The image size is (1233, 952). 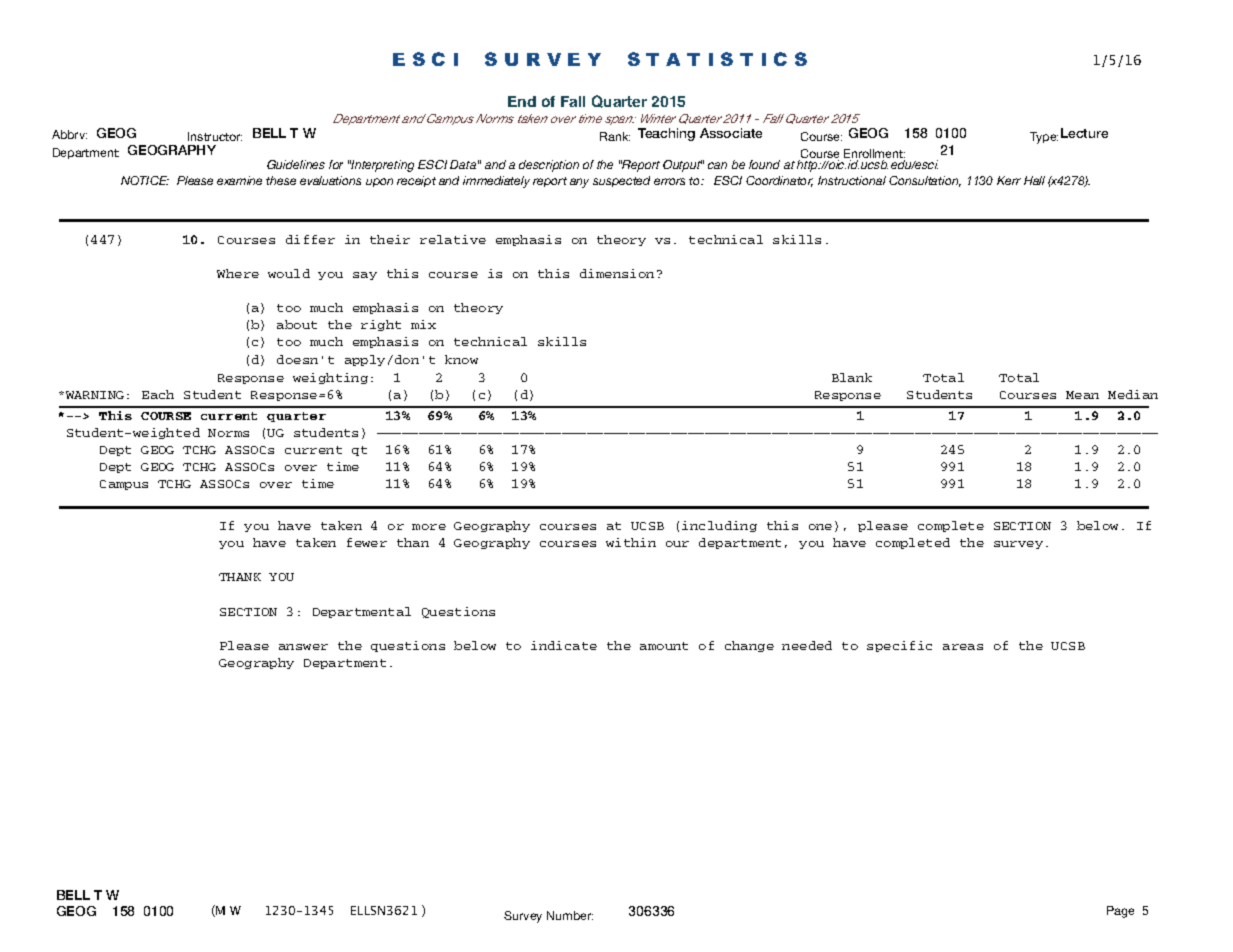 What do you see at coordinates (631, 542) in the page?
I see `within` at bounding box center [631, 542].
